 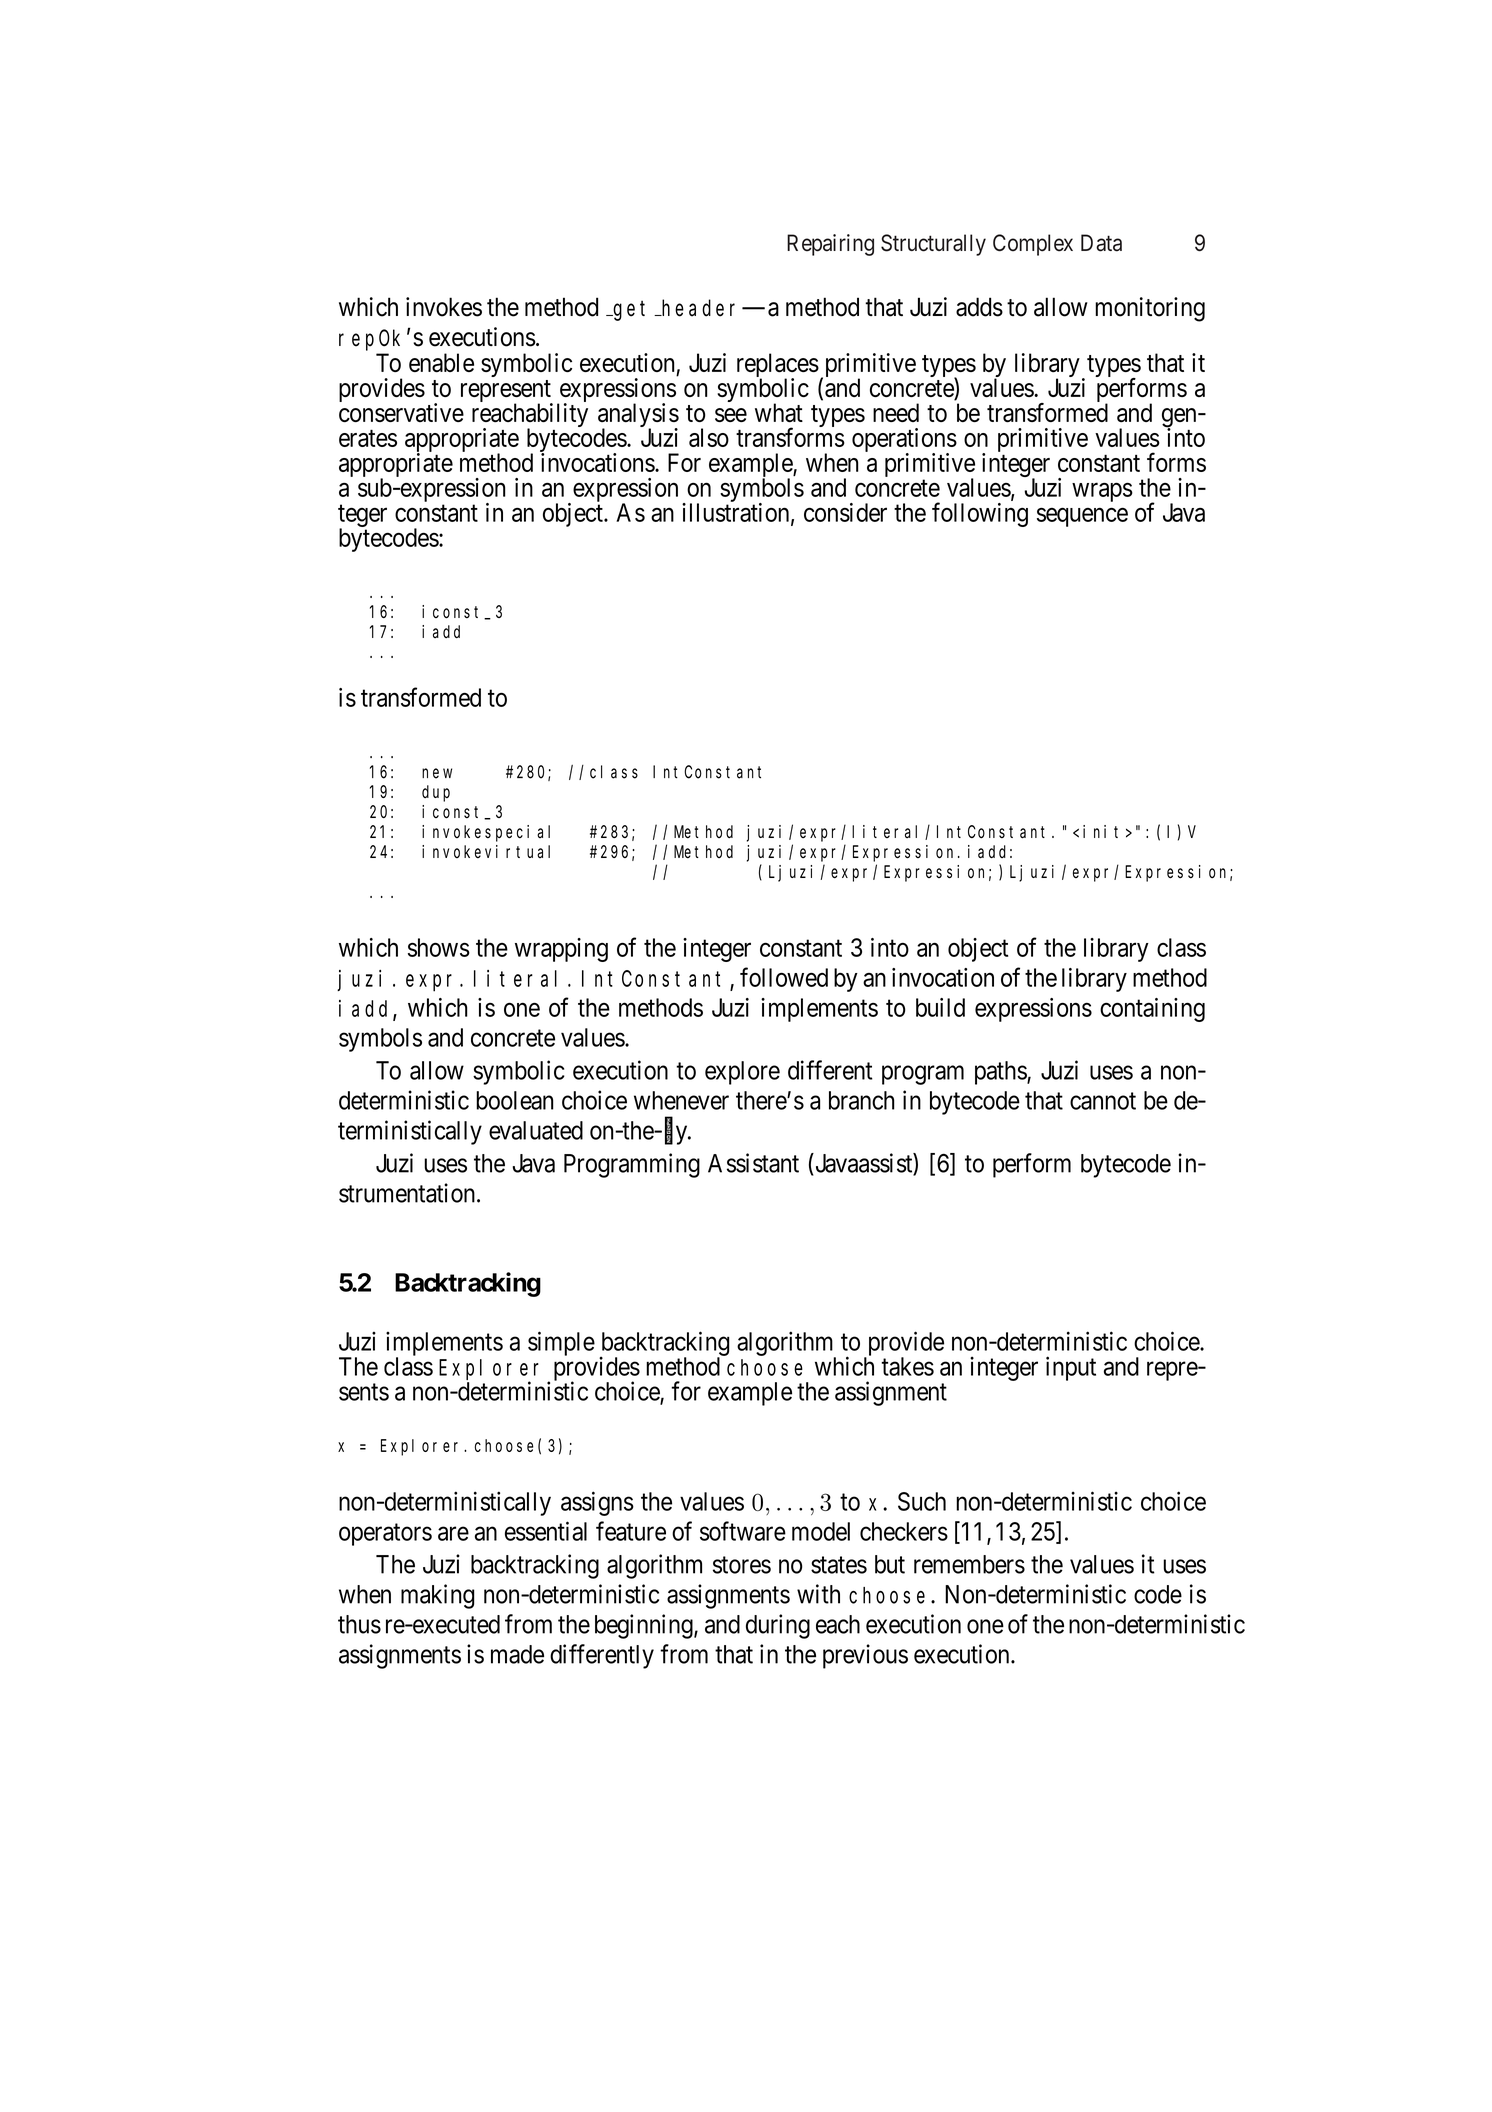 I want to click on input, so click(x=1071, y=1368).
